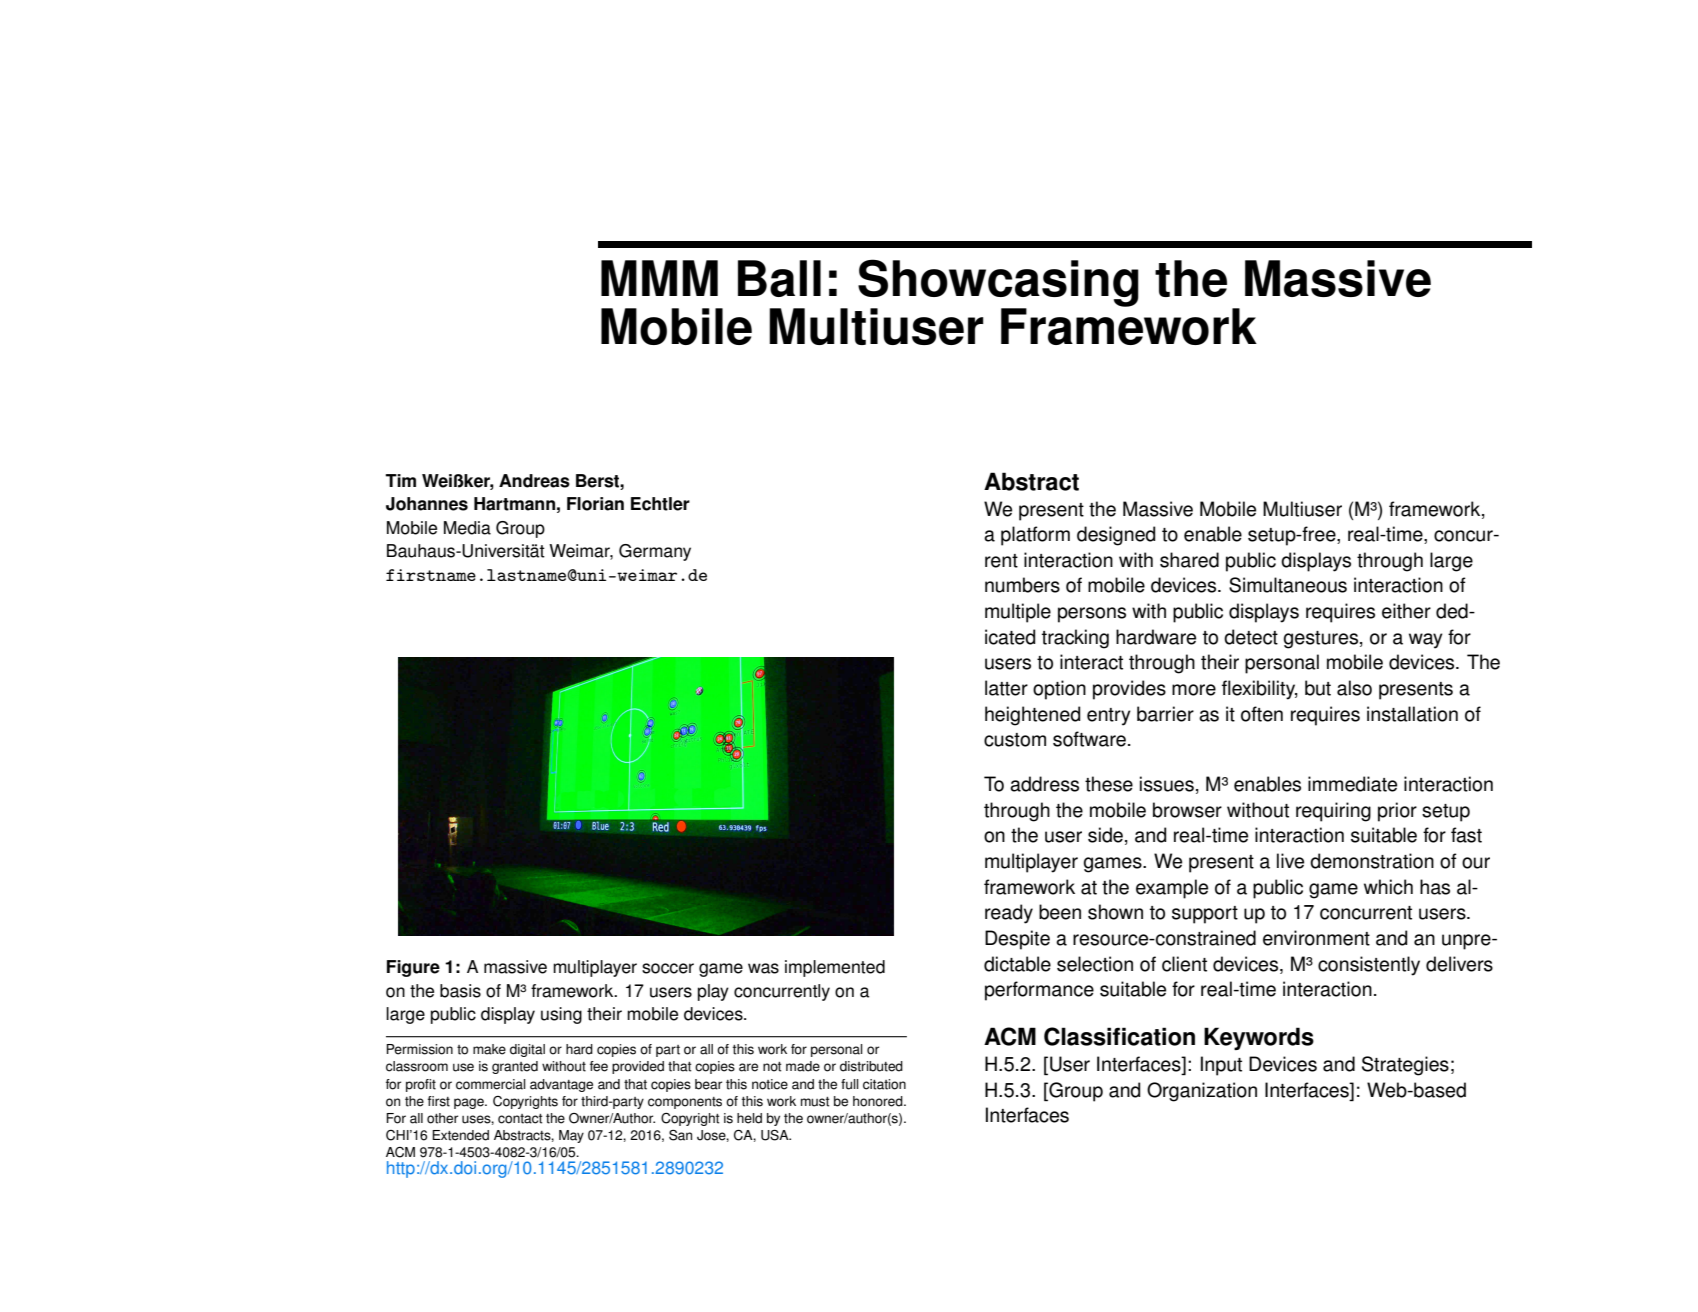 The width and height of the screenshot is (1698, 1312). I want to click on Florian, so click(595, 504).
